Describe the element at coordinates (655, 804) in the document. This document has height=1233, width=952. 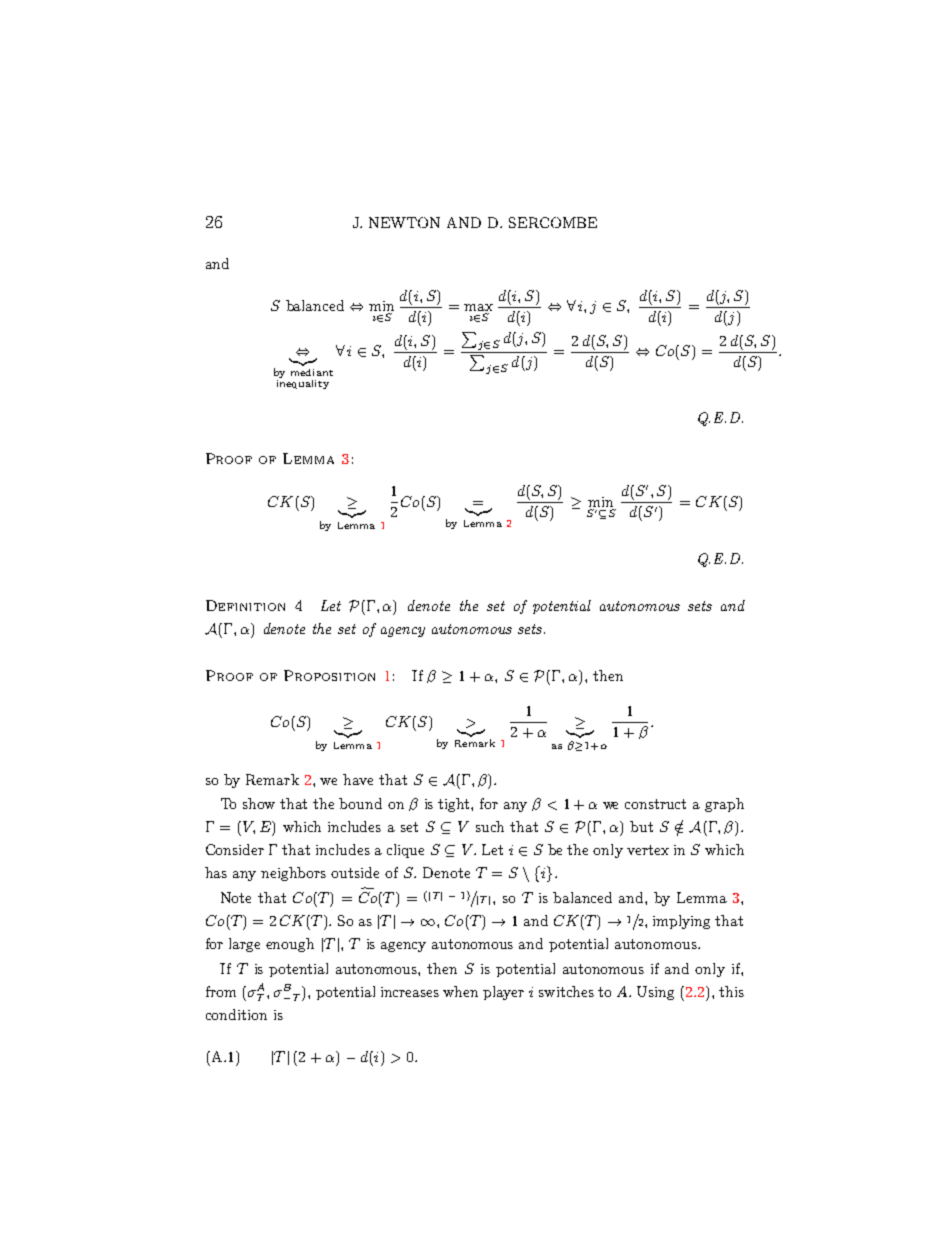
I see `construct` at that location.
